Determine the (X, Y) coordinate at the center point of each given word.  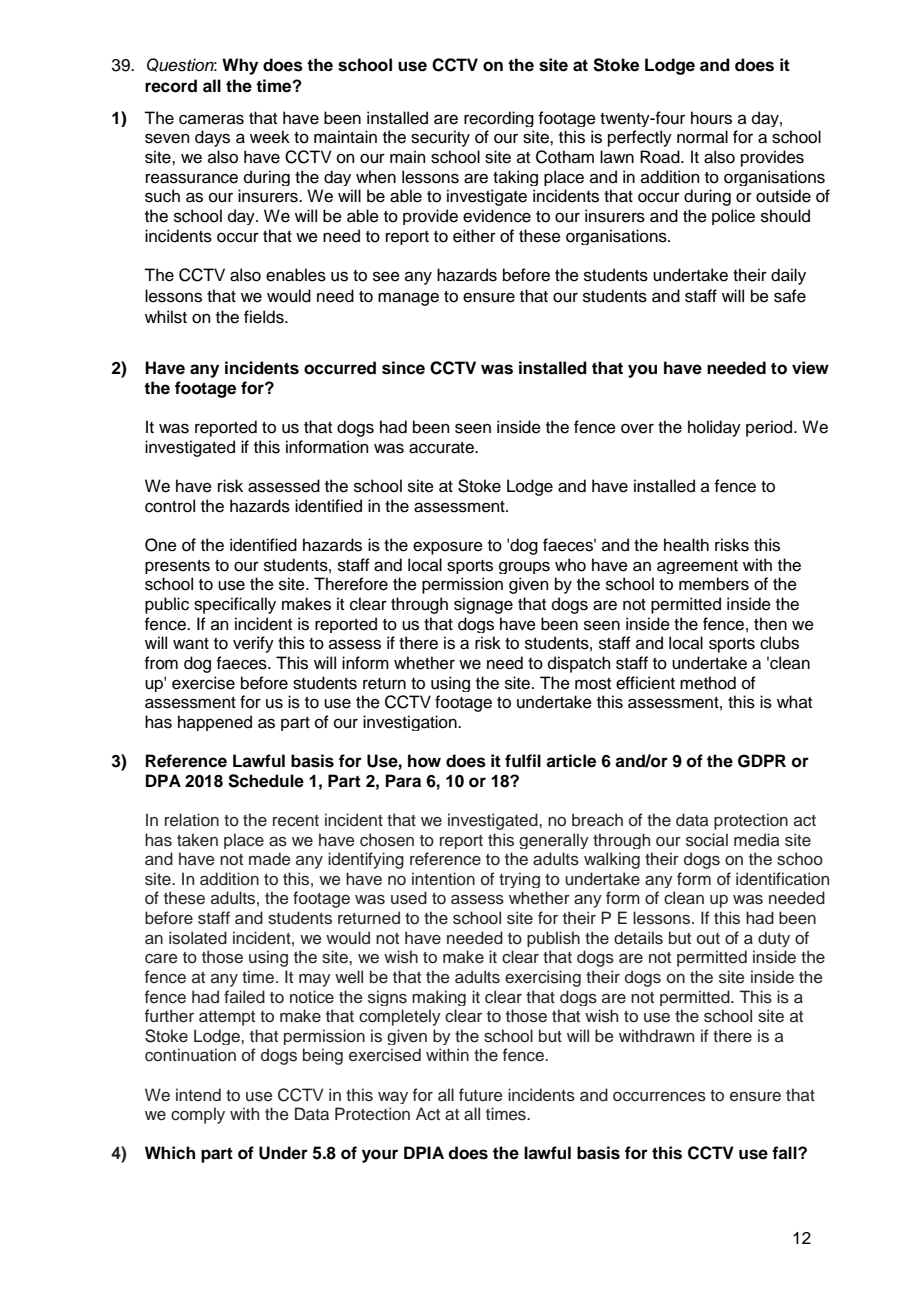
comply (198, 1115)
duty (774, 939)
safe (790, 296)
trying (519, 880)
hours (711, 118)
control (170, 506)
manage (408, 299)
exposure (448, 548)
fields (265, 317)
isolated (198, 938)
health (686, 545)
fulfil (523, 761)
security (440, 138)
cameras (211, 119)
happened (215, 723)
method (708, 683)
